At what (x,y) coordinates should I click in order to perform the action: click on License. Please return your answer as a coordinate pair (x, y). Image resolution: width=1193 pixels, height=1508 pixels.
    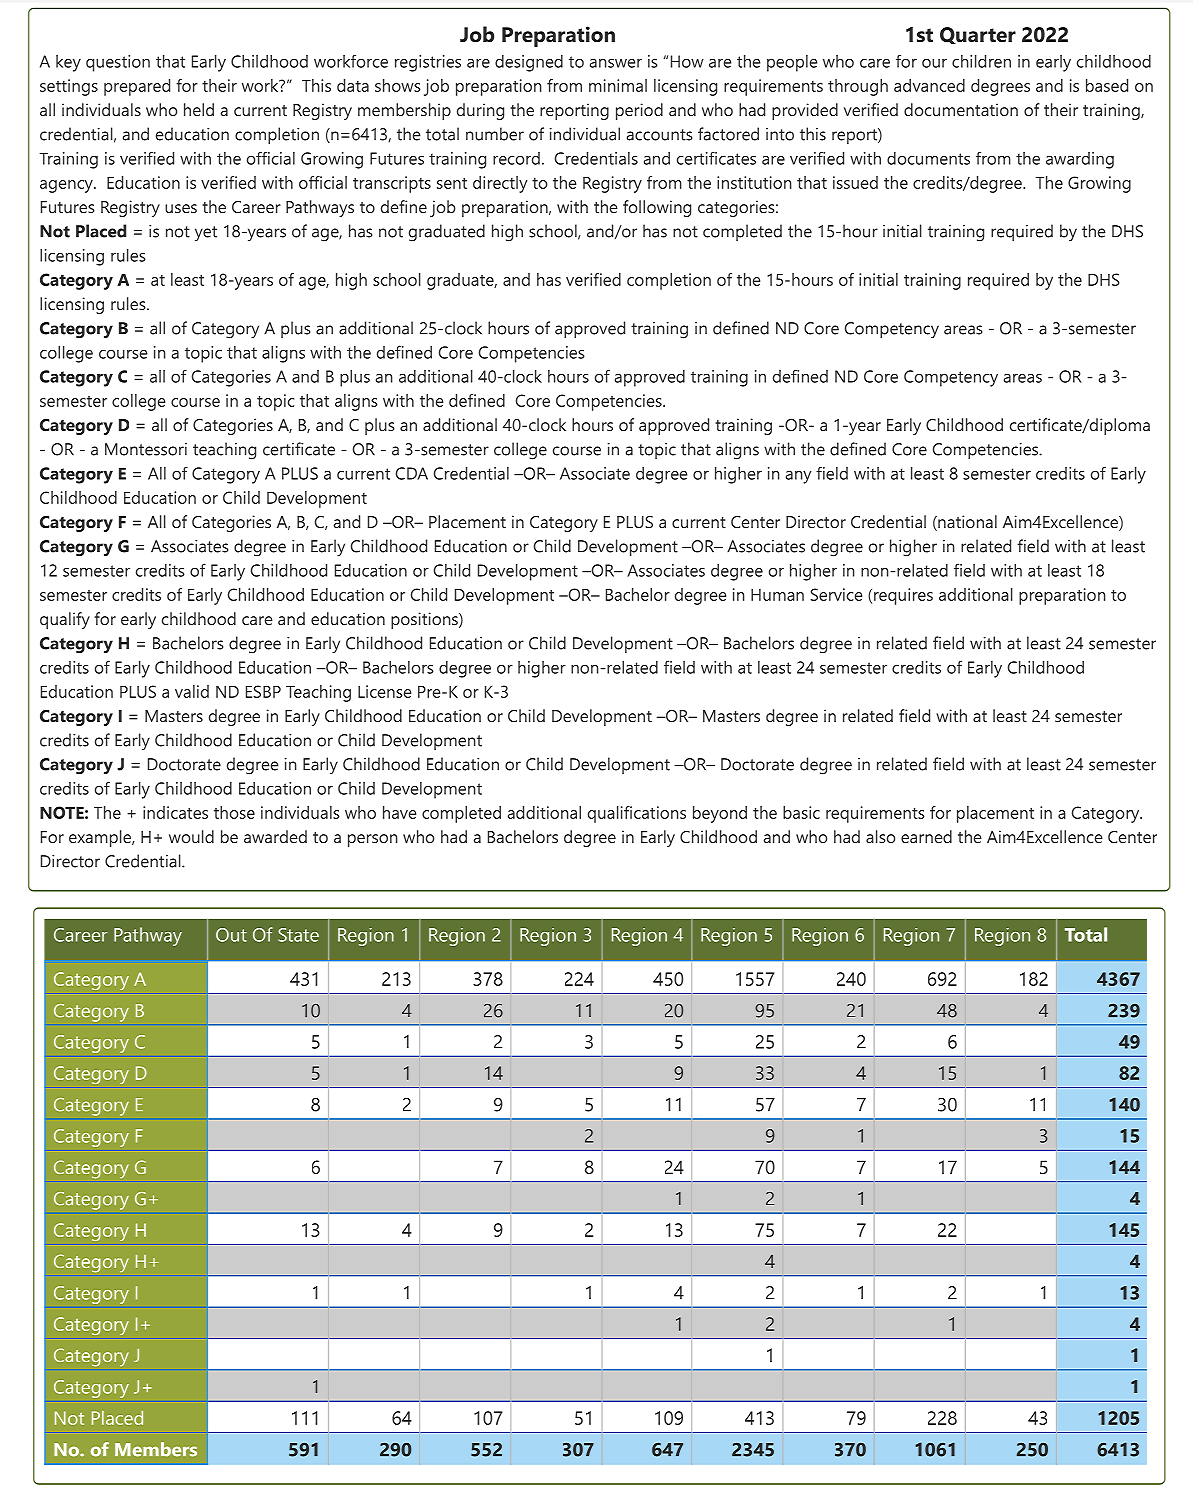
    Looking at the image, I should click on (384, 691).
